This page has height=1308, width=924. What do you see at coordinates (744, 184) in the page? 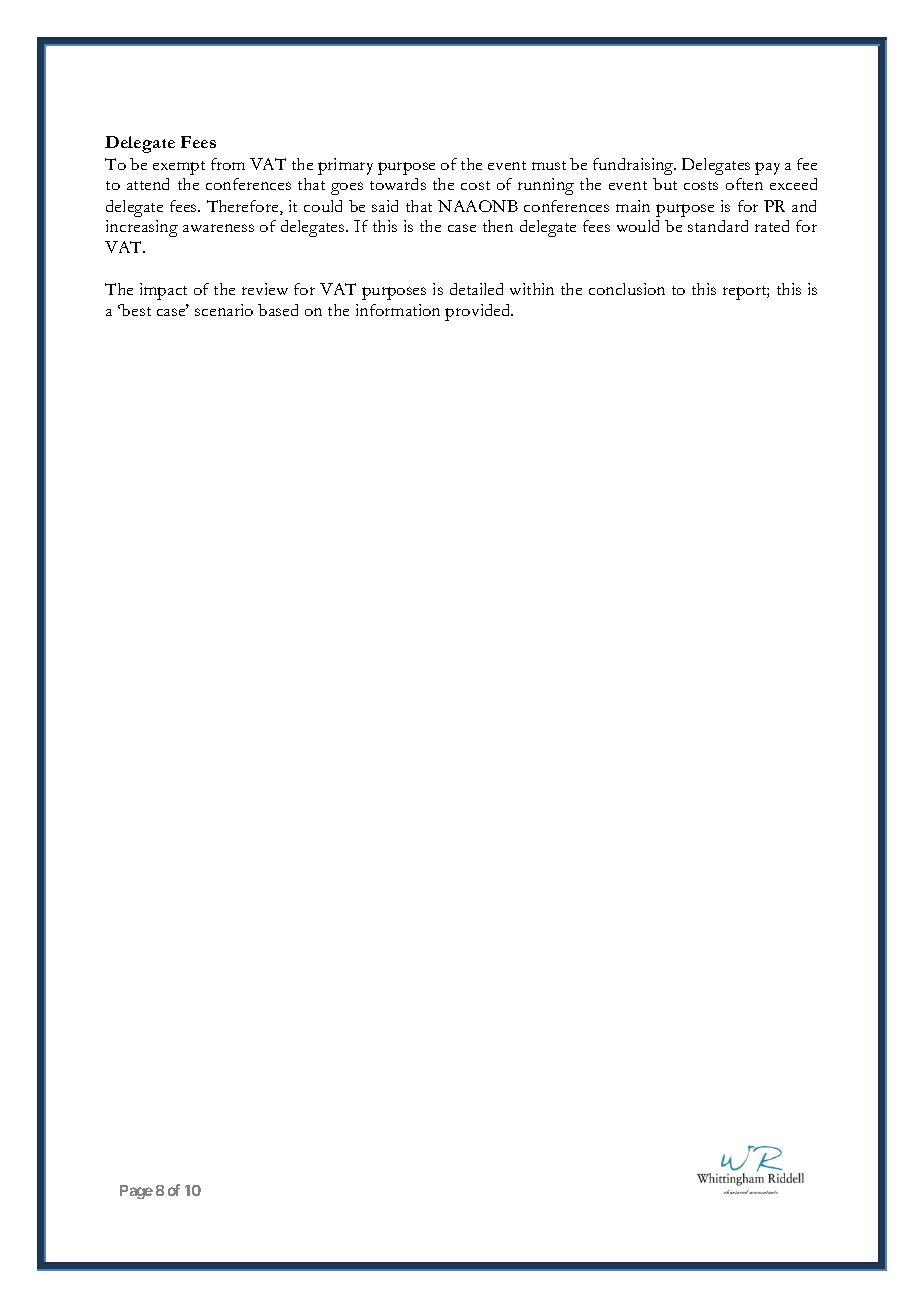
I see `often` at bounding box center [744, 184].
